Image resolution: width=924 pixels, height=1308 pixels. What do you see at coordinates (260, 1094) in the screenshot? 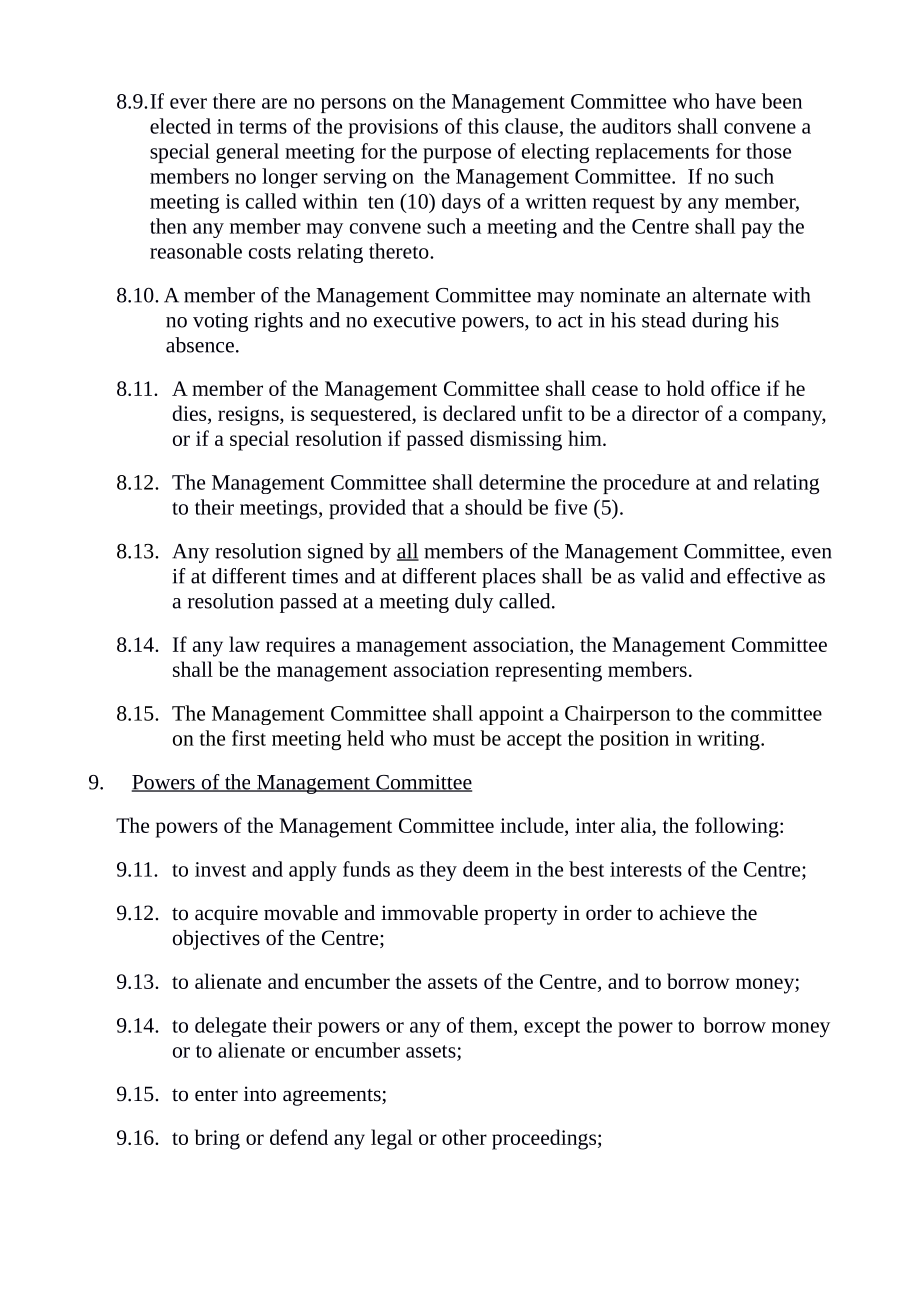
I see `into` at bounding box center [260, 1094].
